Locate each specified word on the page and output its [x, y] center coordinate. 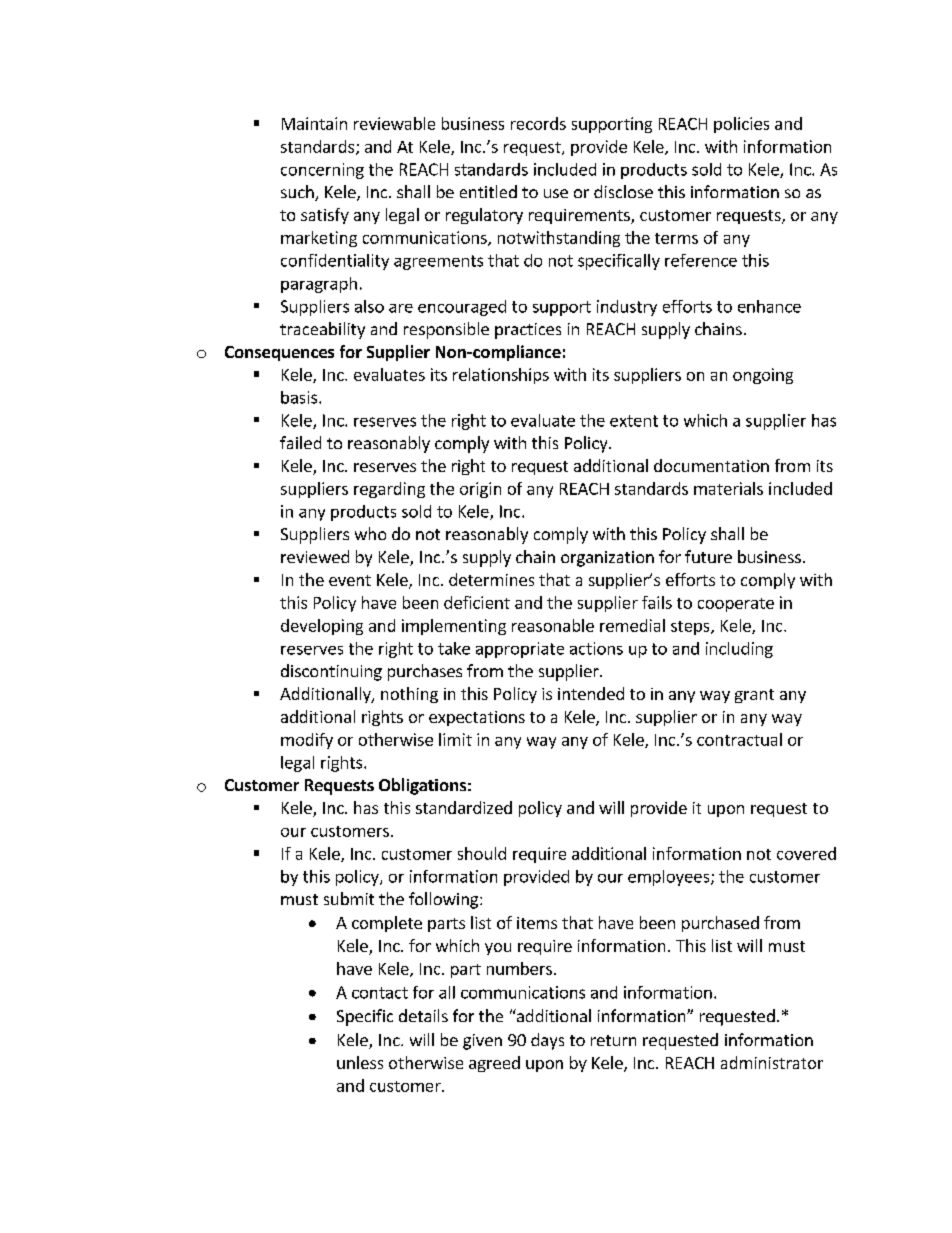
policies [741, 125]
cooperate [736, 605]
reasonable [553, 625]
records [538, 123]
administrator [772, 1062]
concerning [322, 171]
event [350, 580]
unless [360, 1062]
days [547, 1041]
